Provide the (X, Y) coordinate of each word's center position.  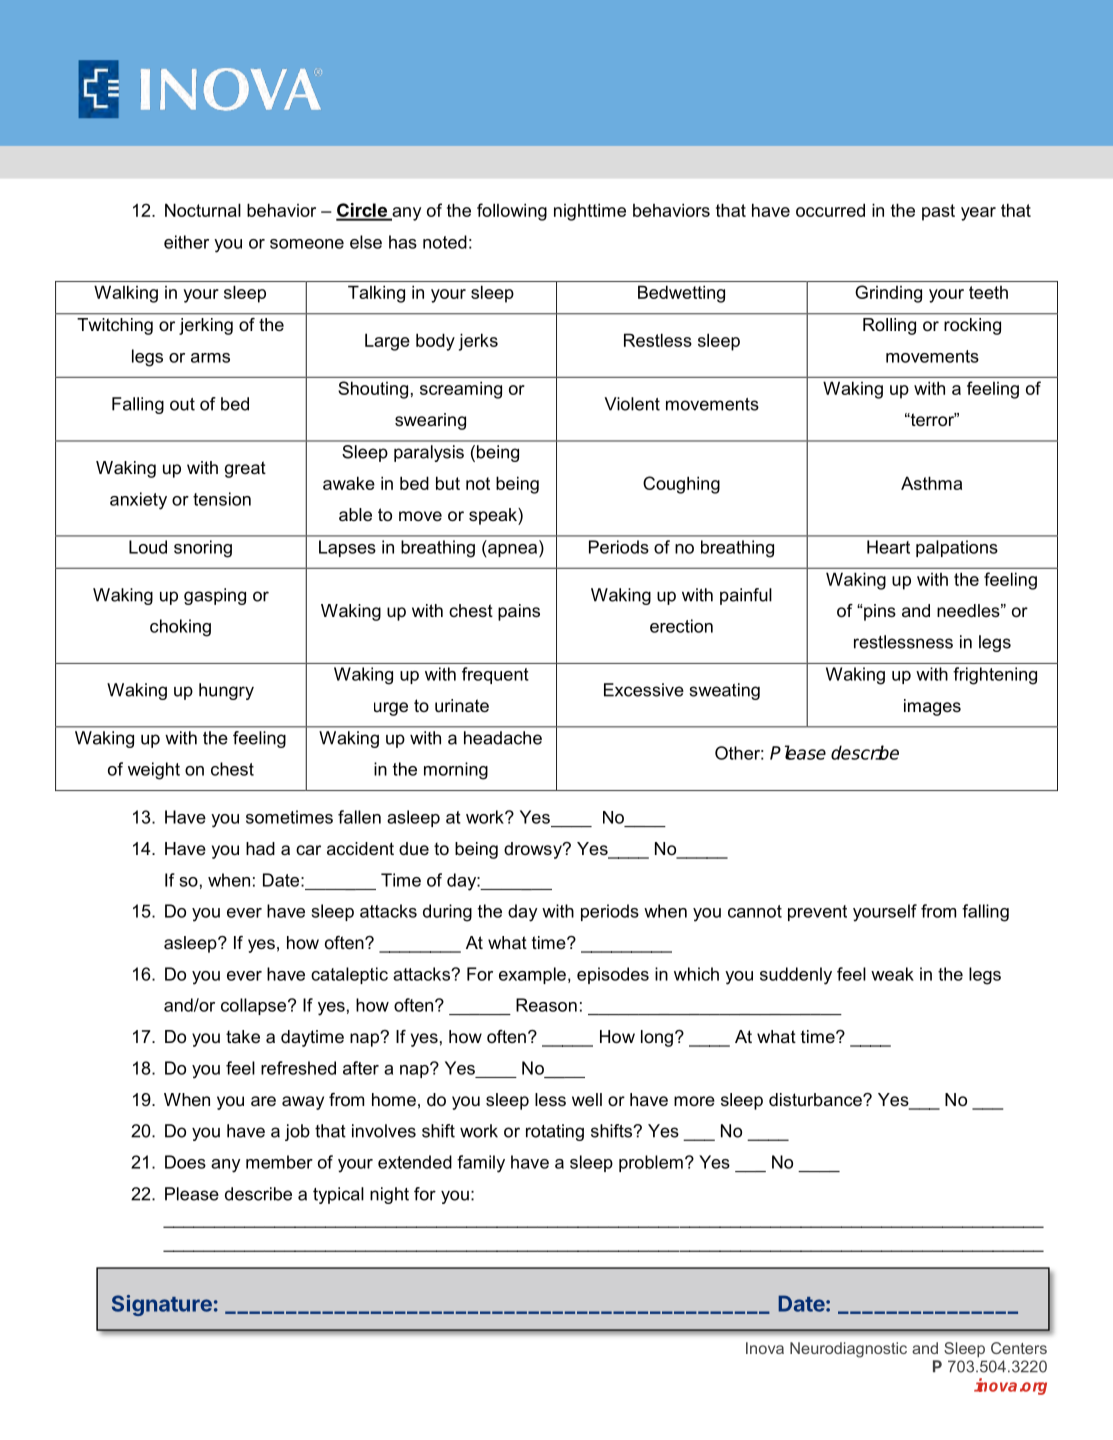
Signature (162, 1305)
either (186, 242)
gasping (215, 596)
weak (892, 974)
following (512, 212)
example (532, 975)
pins (880, 612)
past (938, 212)
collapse (253, 1006)
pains (519, 612)
